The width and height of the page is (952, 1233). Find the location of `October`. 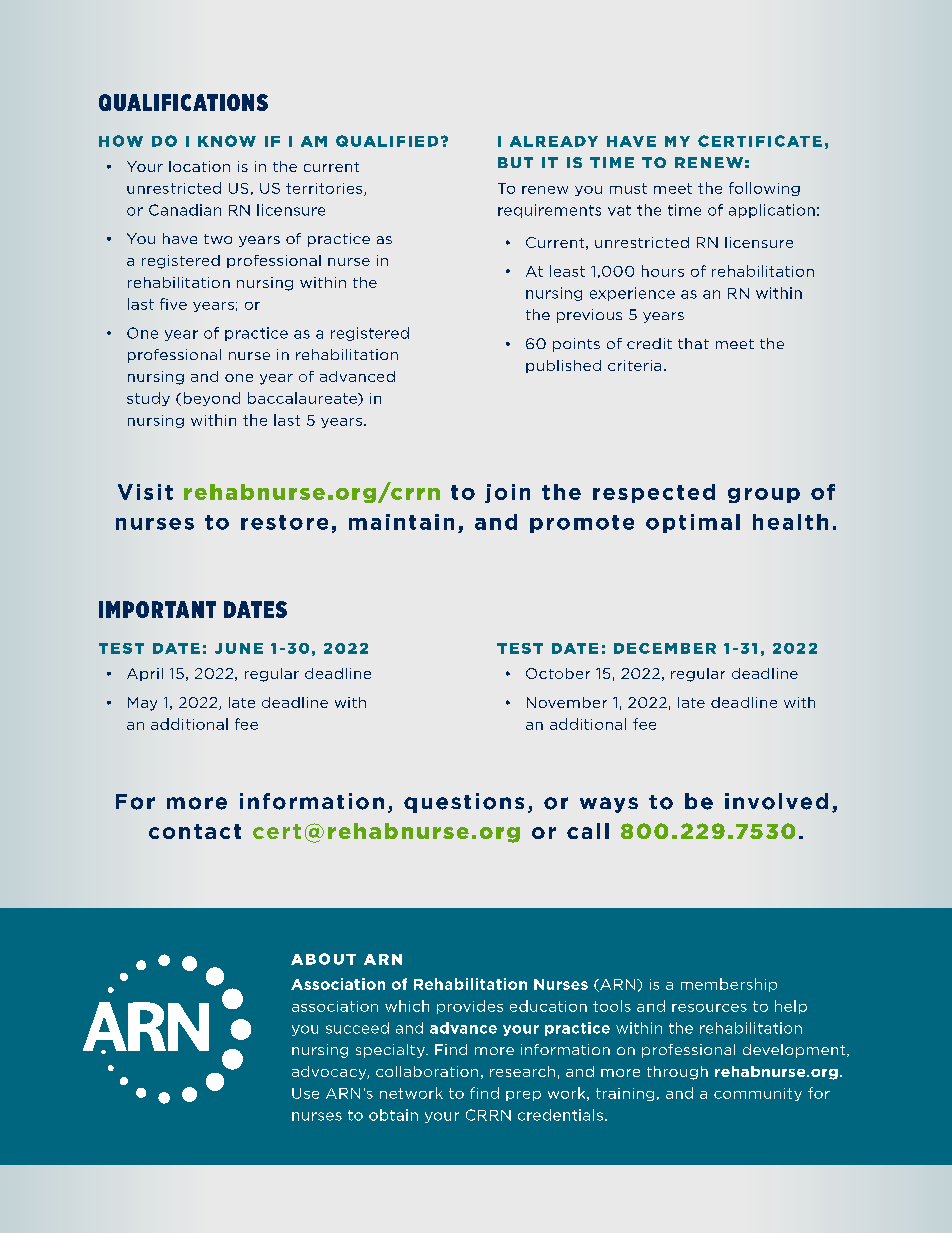

October is located at coordinates (558, 673).
